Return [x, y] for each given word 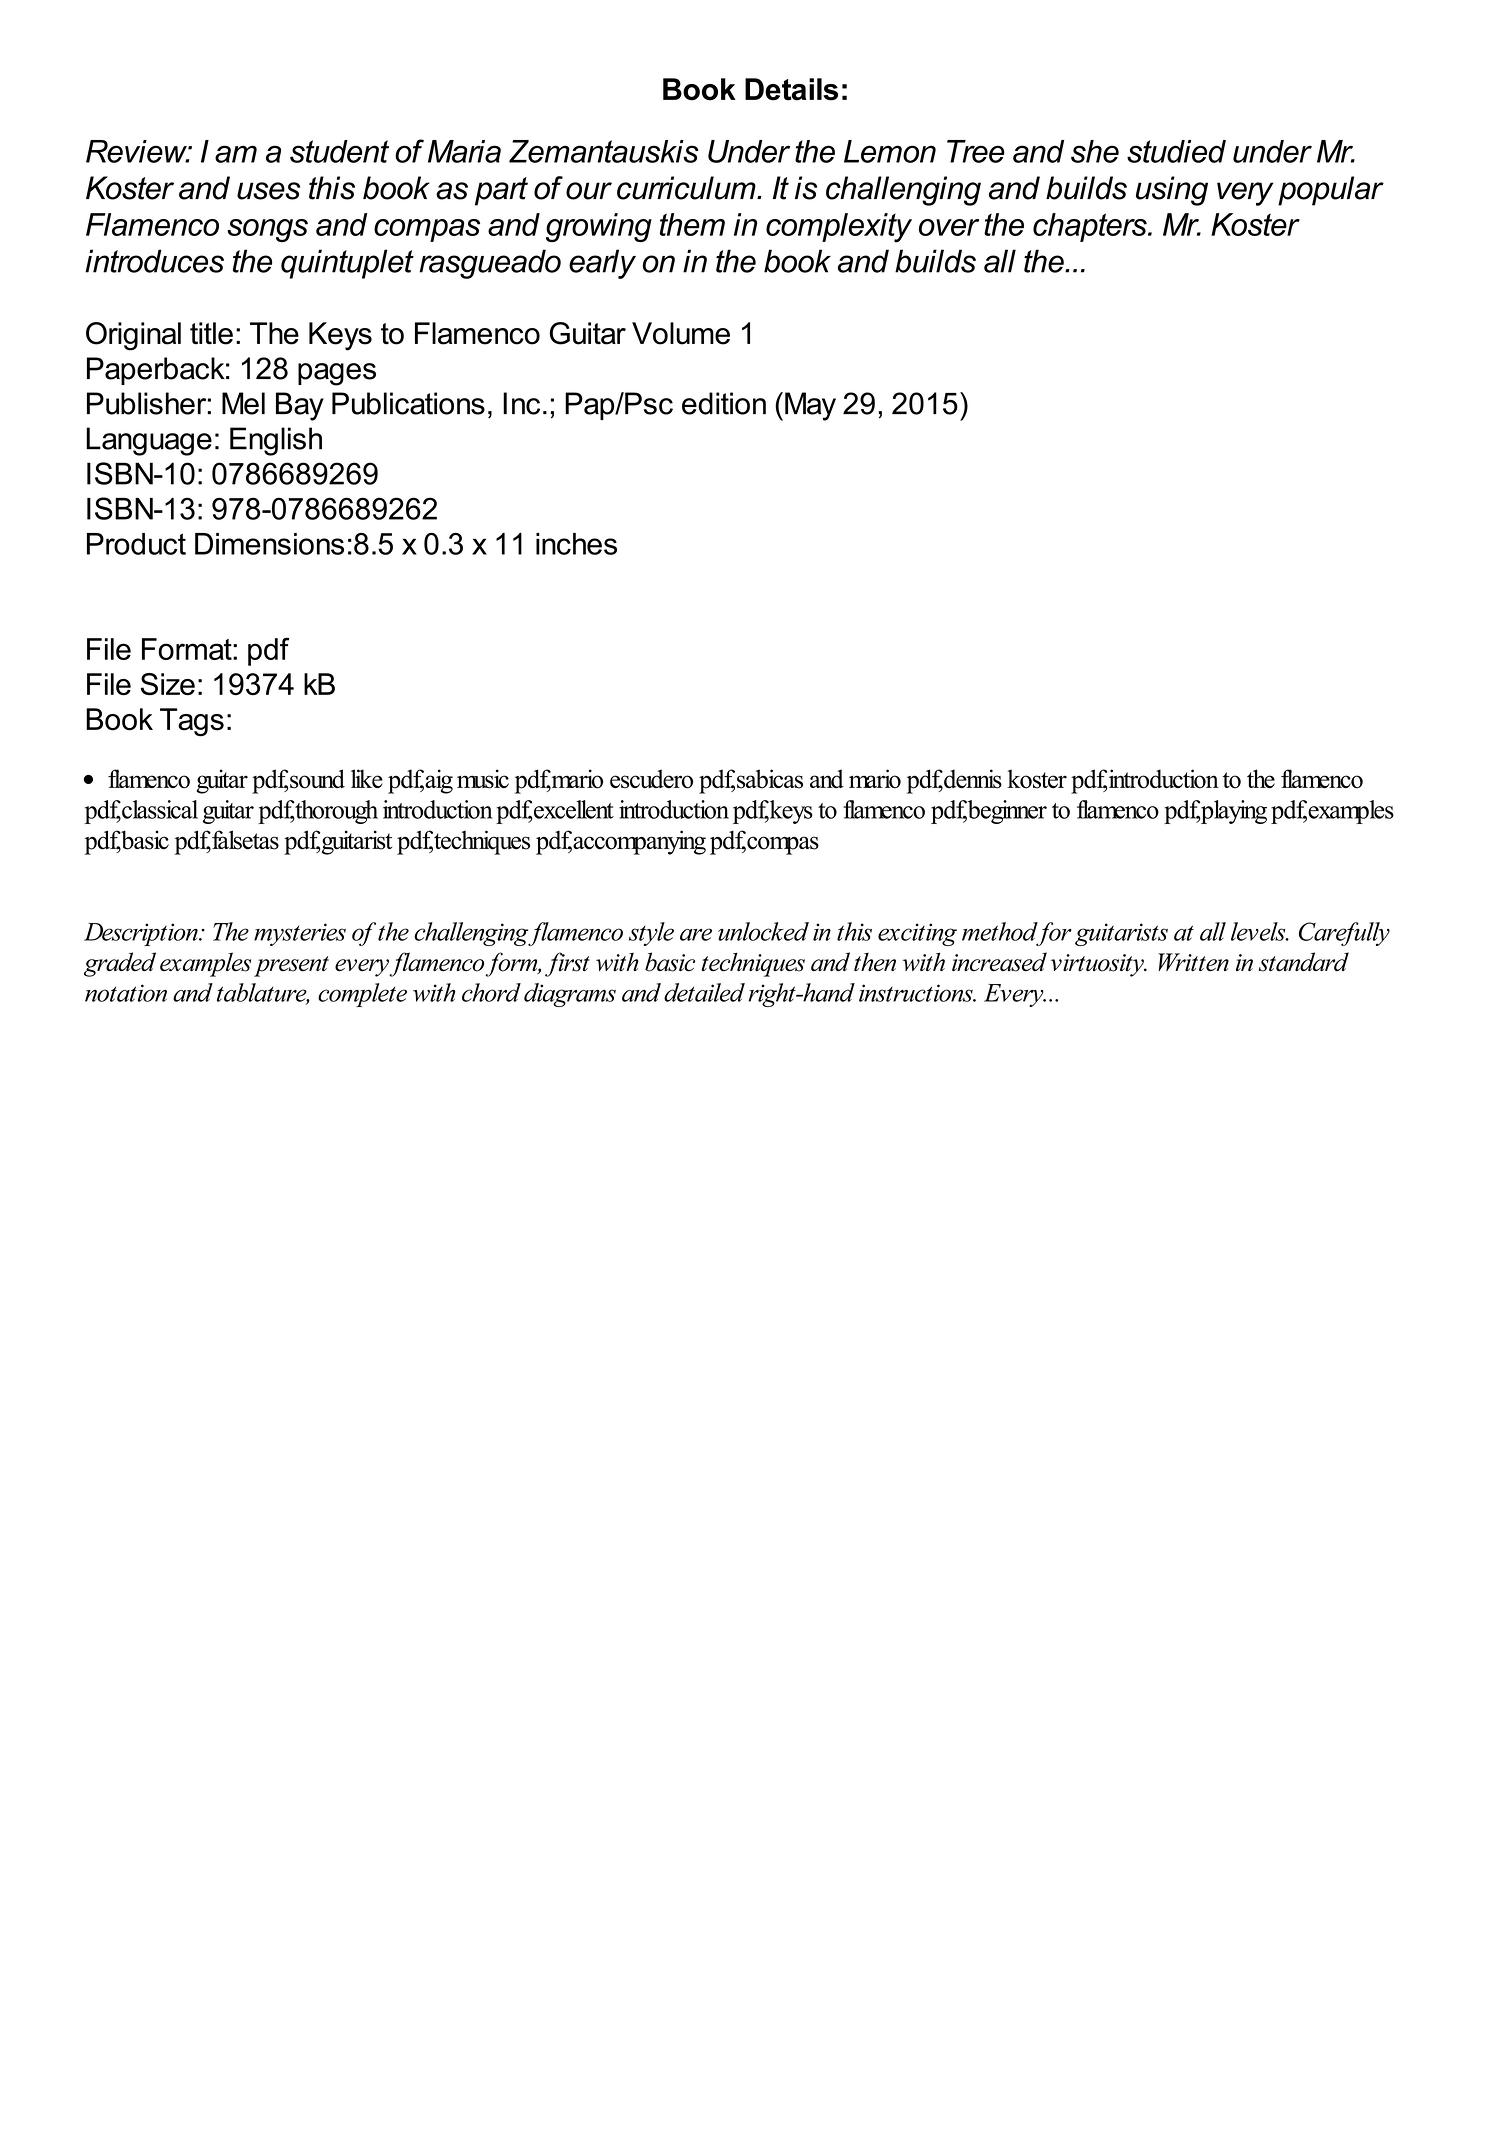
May [810, 406]
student [339, 151]
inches [576, 544]
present [291, 966]
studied [1176, 151]
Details [791, 89]
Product [136, 544]
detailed [704, 992]
